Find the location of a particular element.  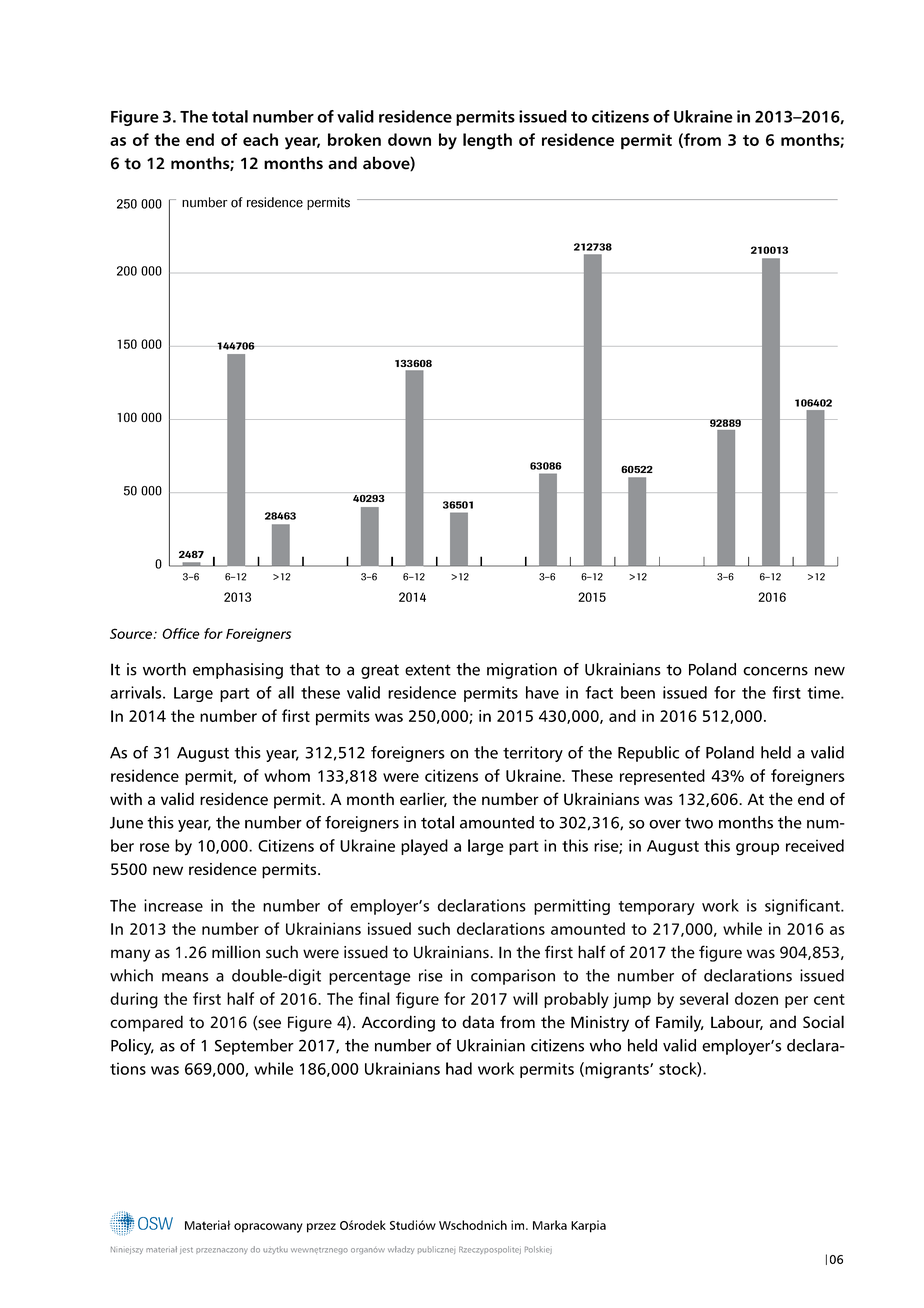

increase is located at coordinates (173, 905).
